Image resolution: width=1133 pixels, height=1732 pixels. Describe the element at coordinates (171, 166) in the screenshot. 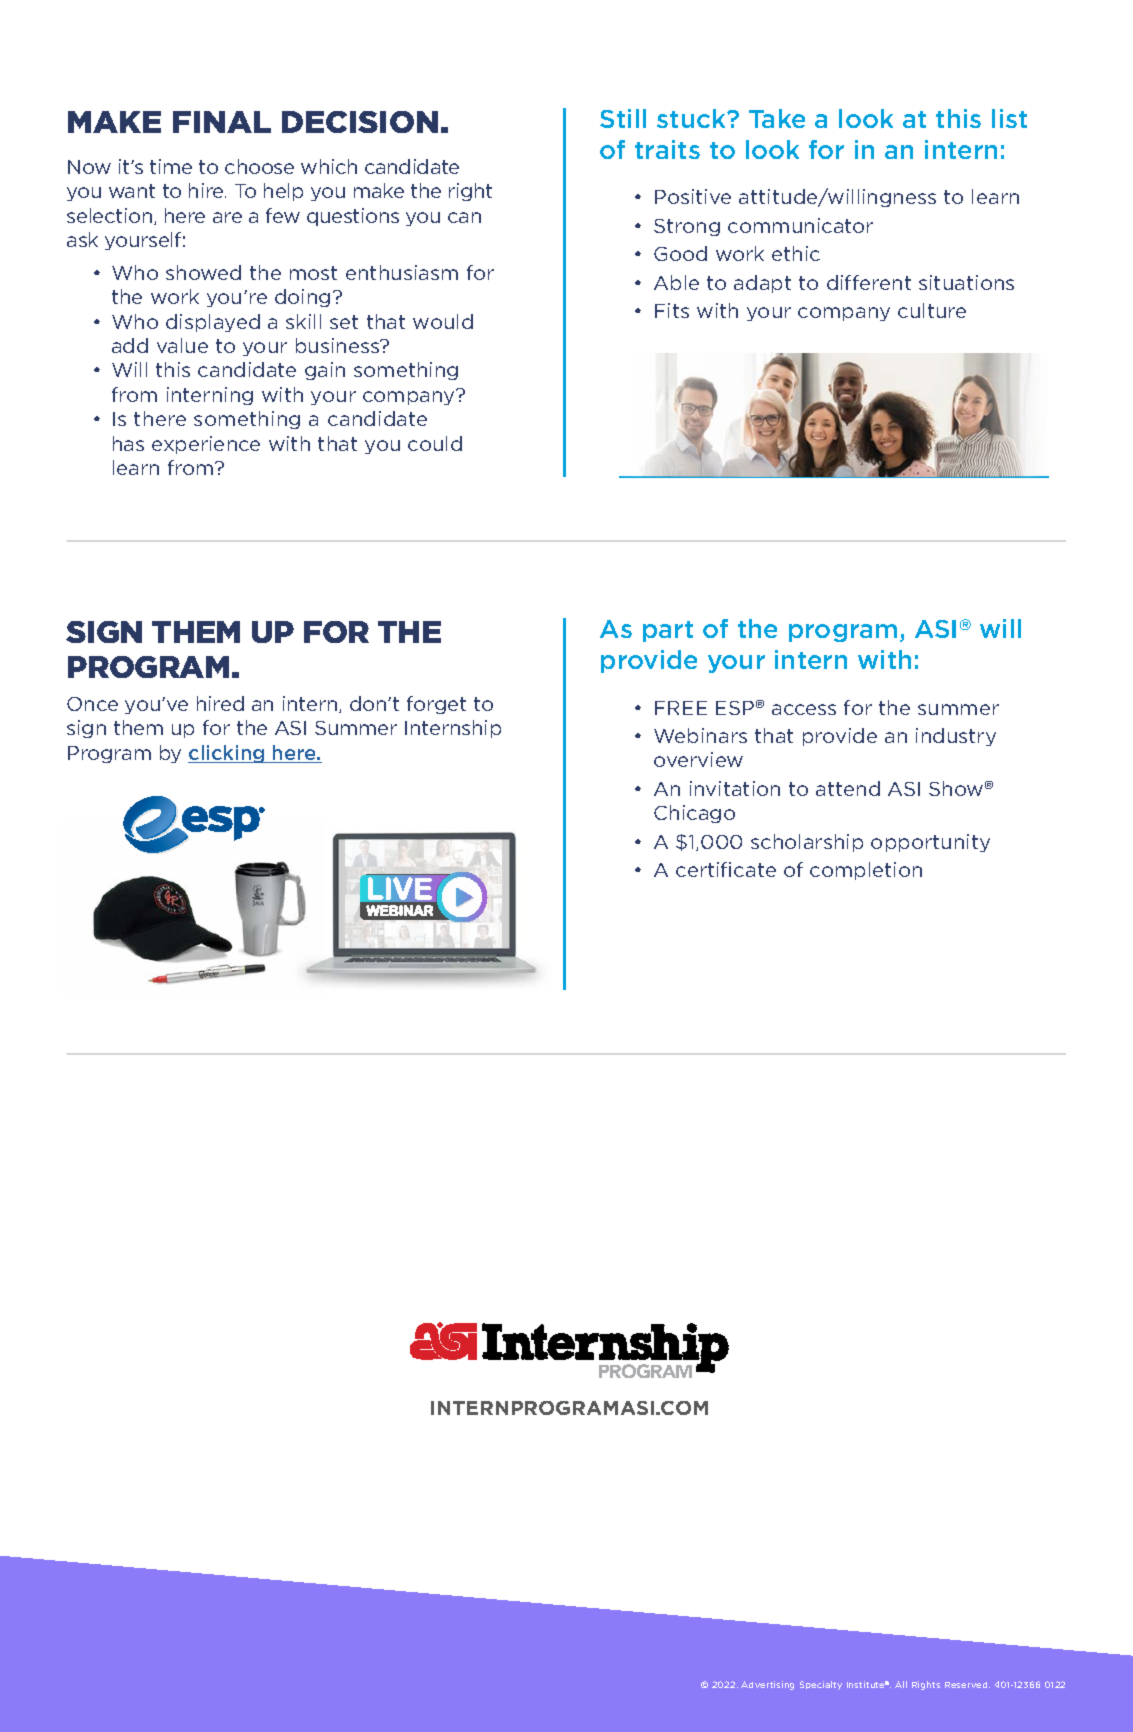

I see `time` at that location.
